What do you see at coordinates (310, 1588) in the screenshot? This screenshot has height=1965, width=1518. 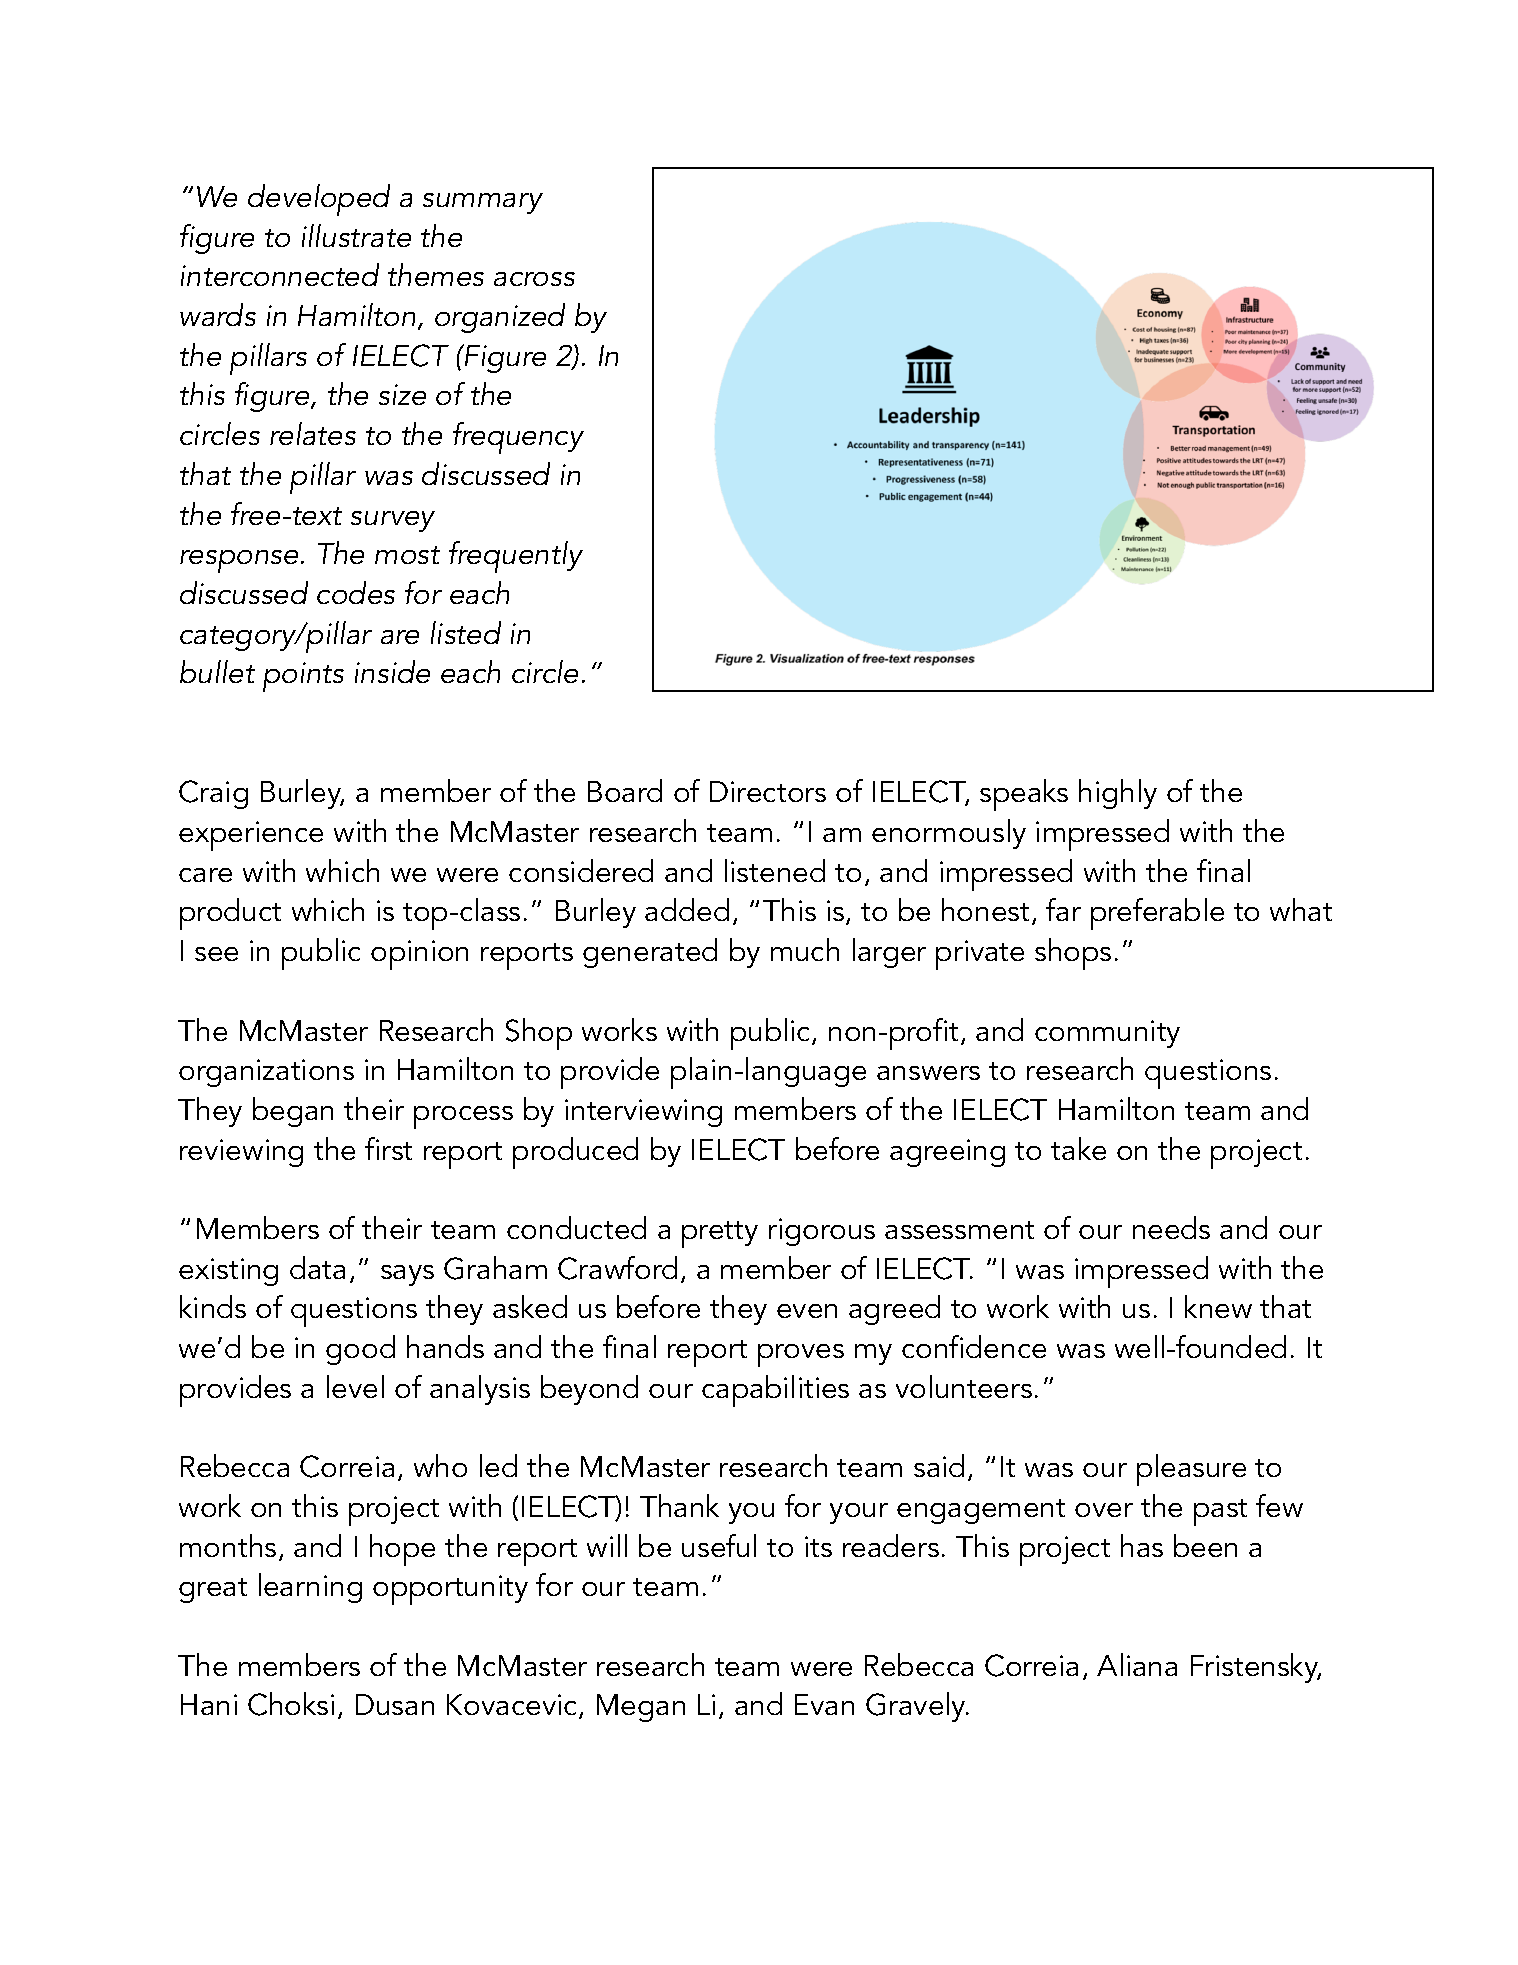 I see `learning` at bounding box center [310, 1588].
